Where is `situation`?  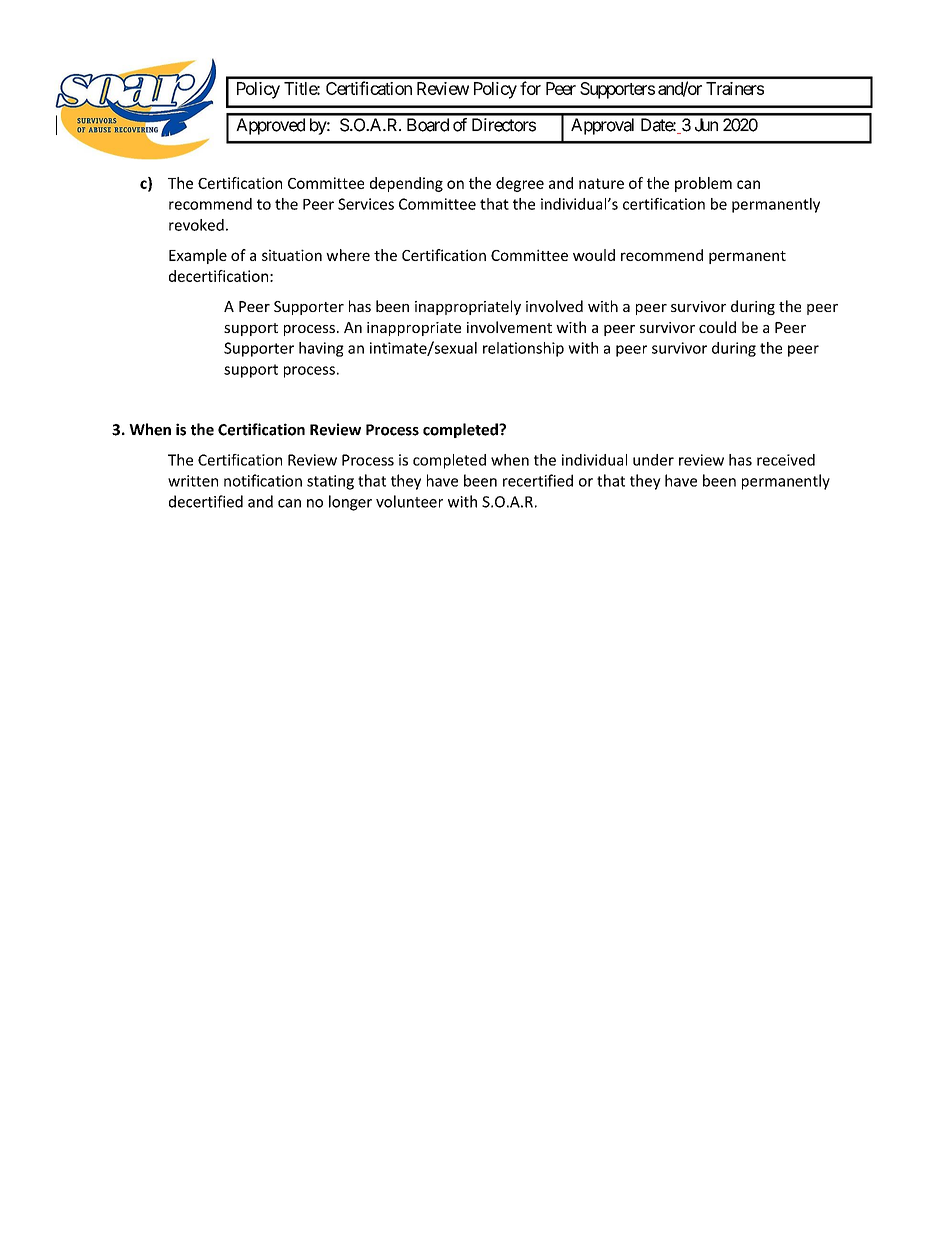
situation is located at coordinates (292, 255).
